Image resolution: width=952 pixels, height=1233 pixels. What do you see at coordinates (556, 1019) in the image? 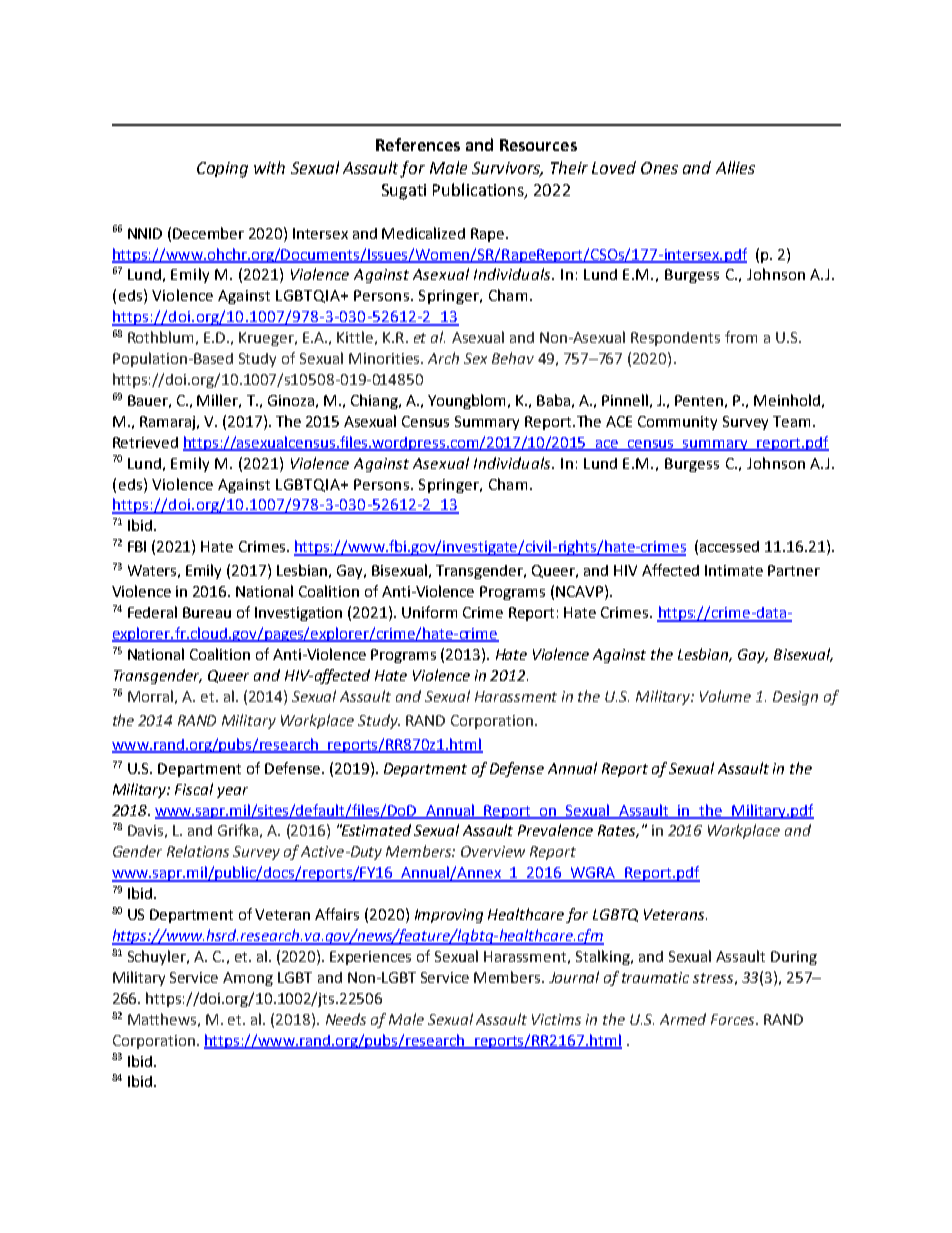
I see `Victims` at bounding box center [556, 1019].
